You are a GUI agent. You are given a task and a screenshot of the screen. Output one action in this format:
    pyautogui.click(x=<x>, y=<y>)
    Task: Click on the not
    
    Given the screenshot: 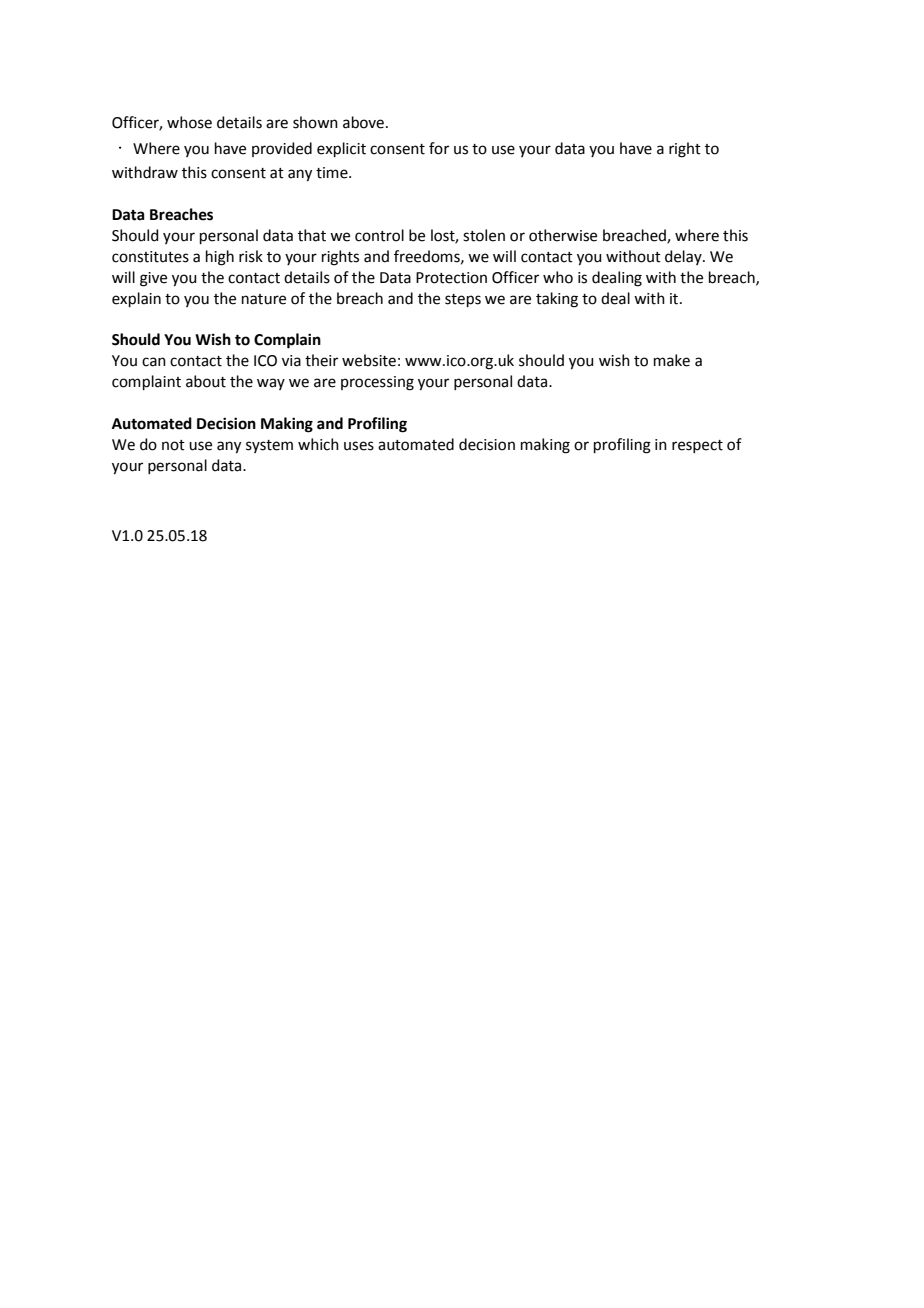 What is the action you would take?
    pyautogui.click(x=173, y=445)
